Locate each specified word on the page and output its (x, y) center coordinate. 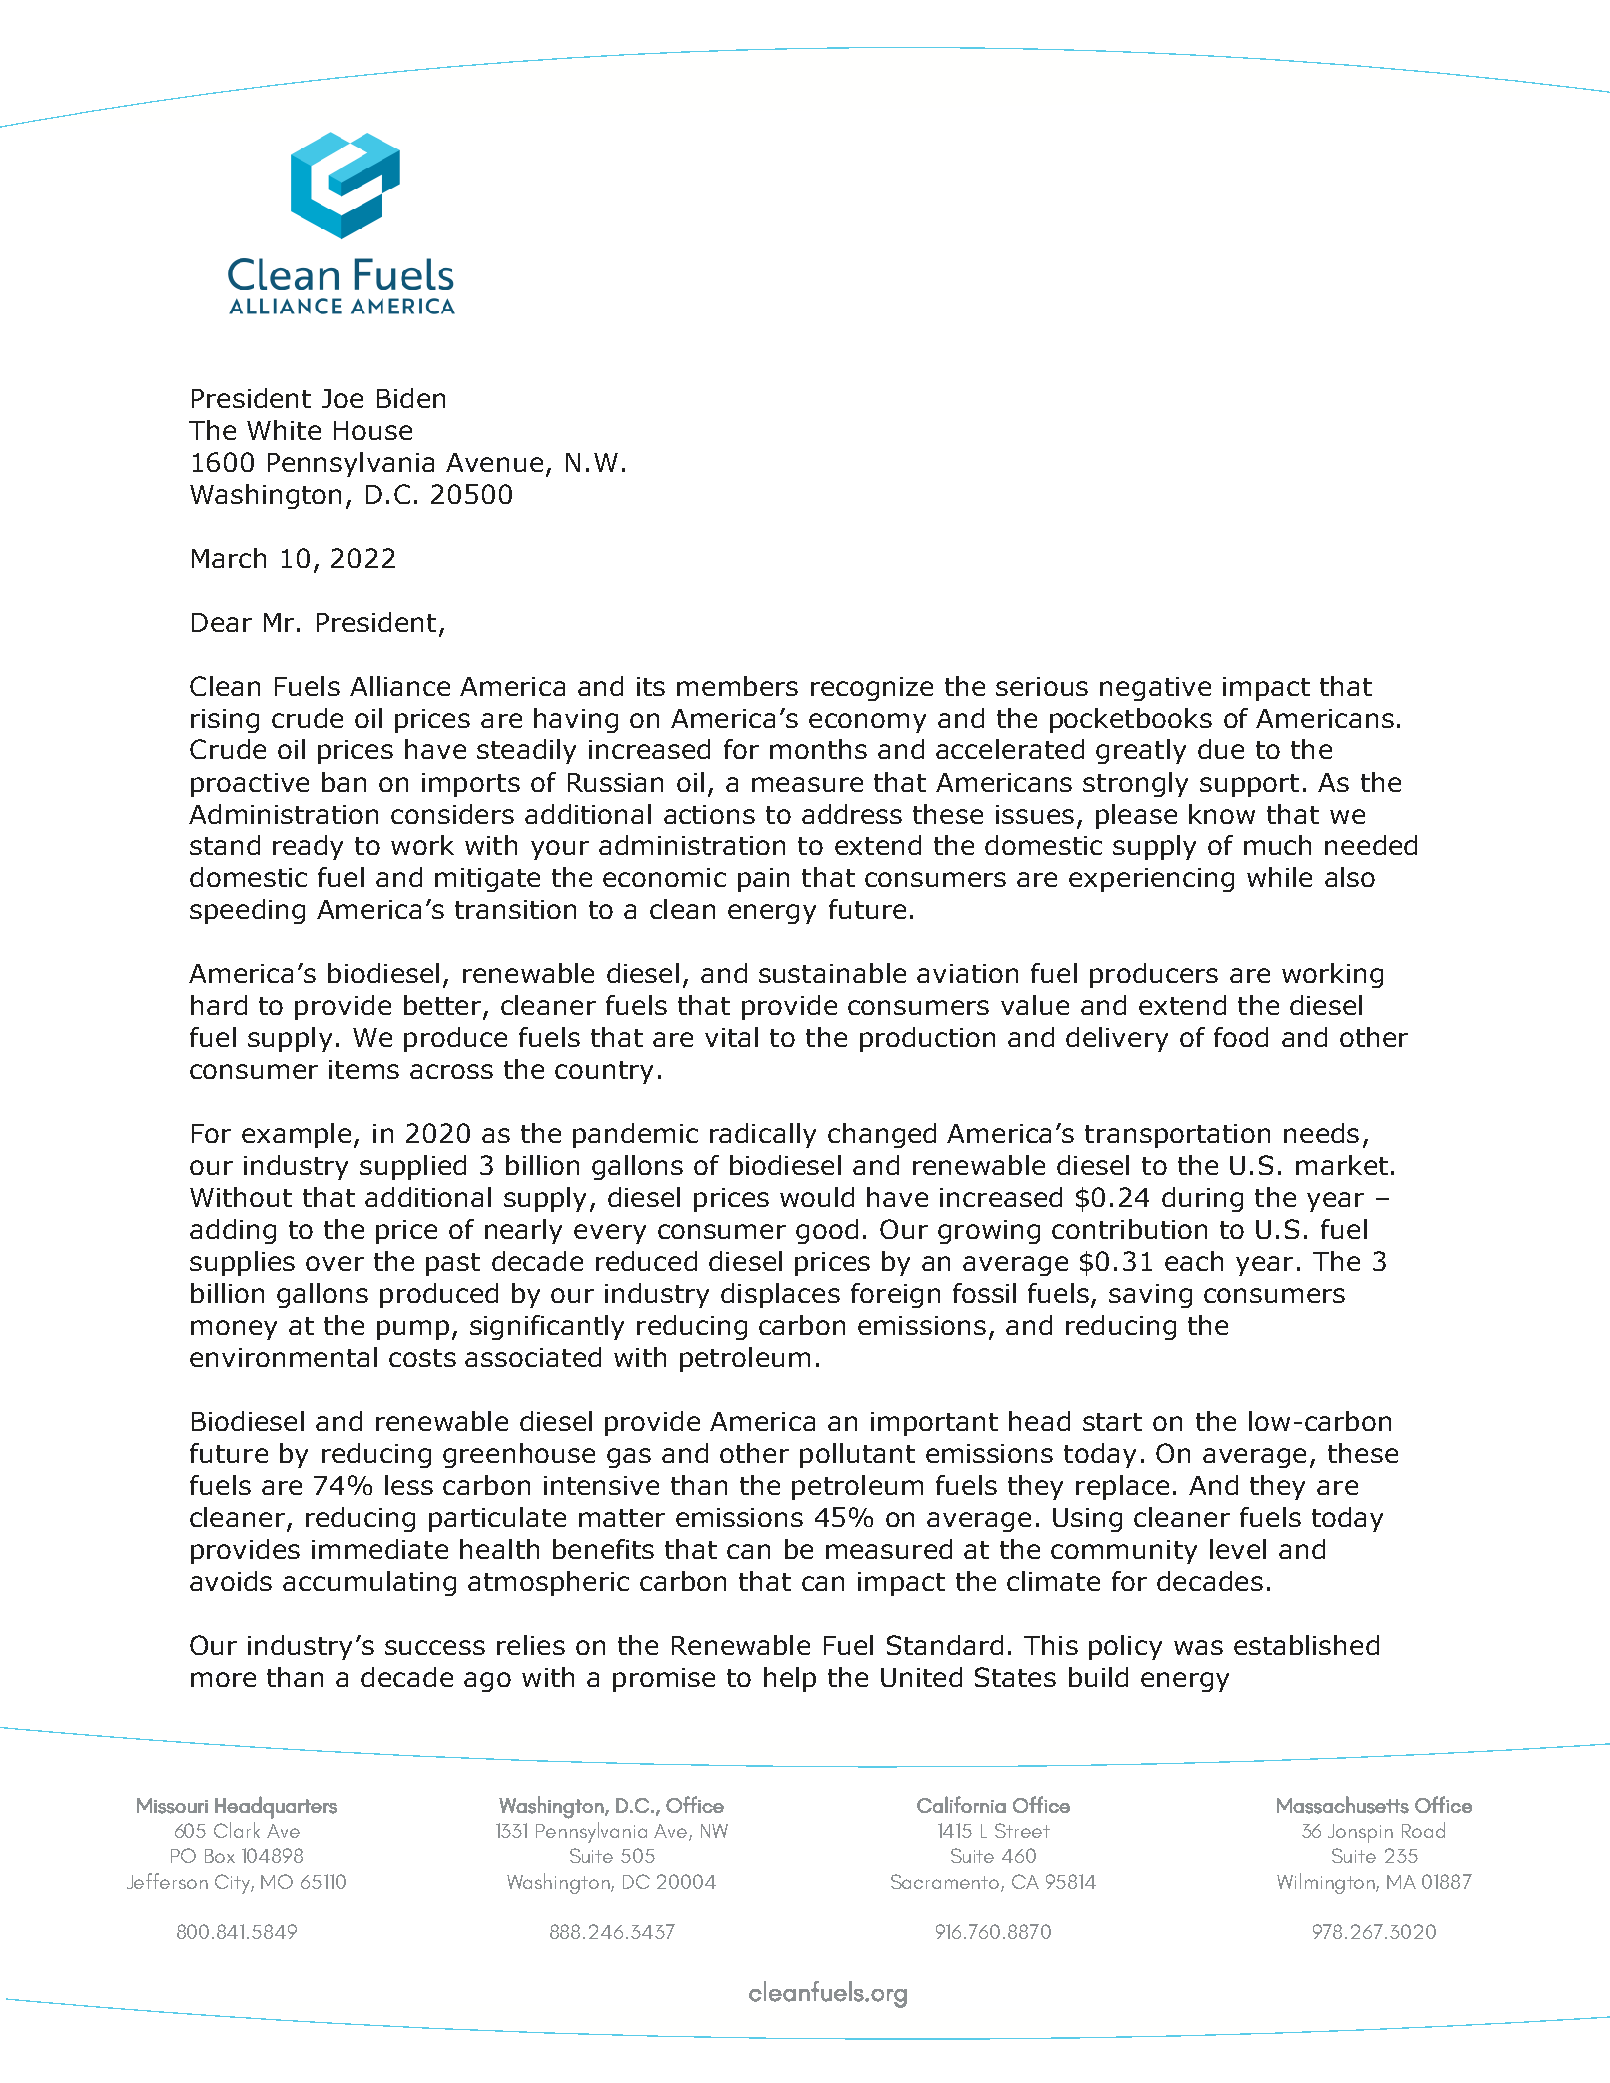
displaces (780, 1295)
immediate (380, 1549)
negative (1155, 689)
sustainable (832, 973)
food (1241, 1037)
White (284, 430)
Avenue (494, 462)
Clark (237, 1830)
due (1221, 749)
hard (219, 1005)
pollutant (857, 1455)
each (1194, 1261)
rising (225, 721)
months (818, 749)
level (1238, 1549)
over (335, 1263)
